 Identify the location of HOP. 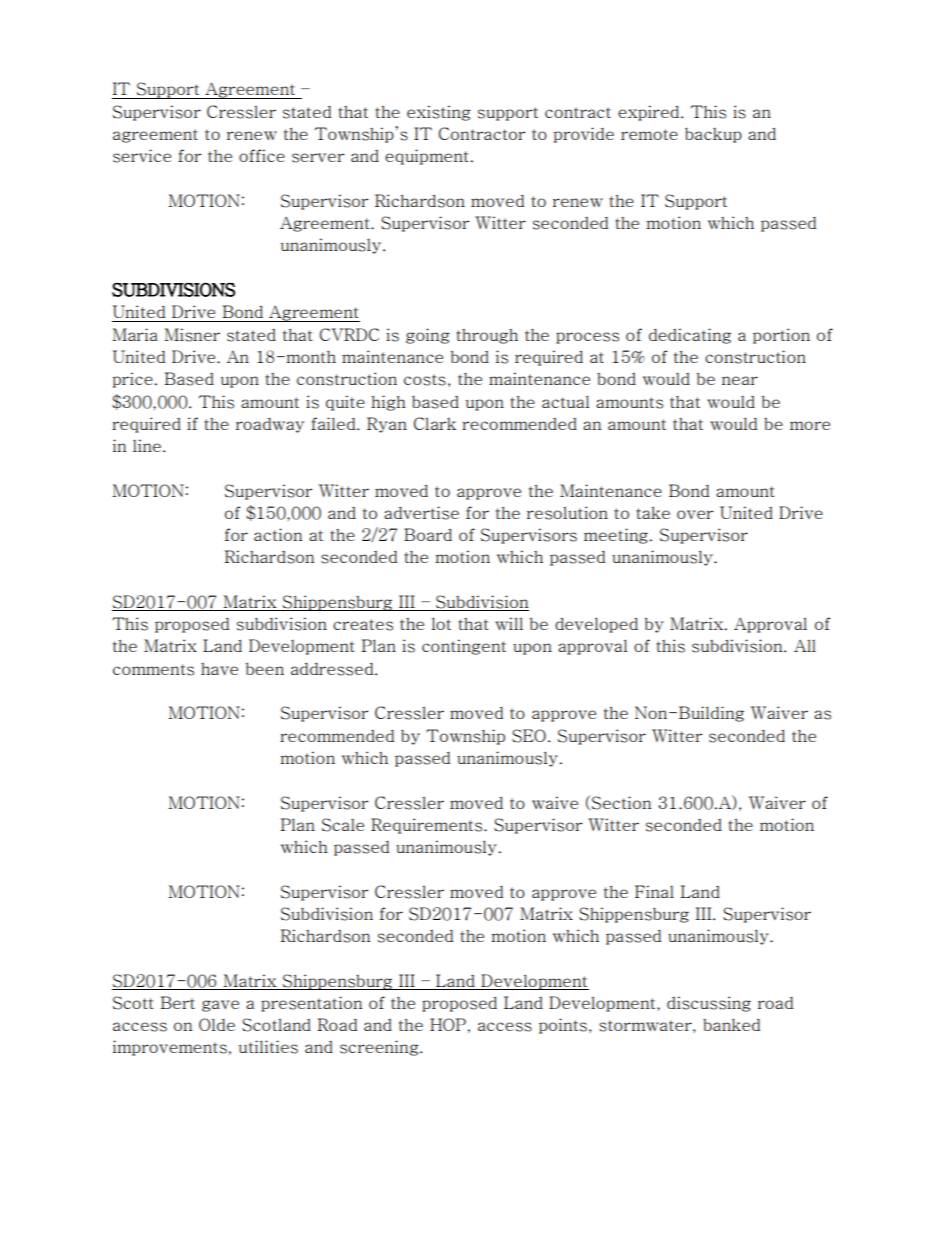
(448, 1024).
